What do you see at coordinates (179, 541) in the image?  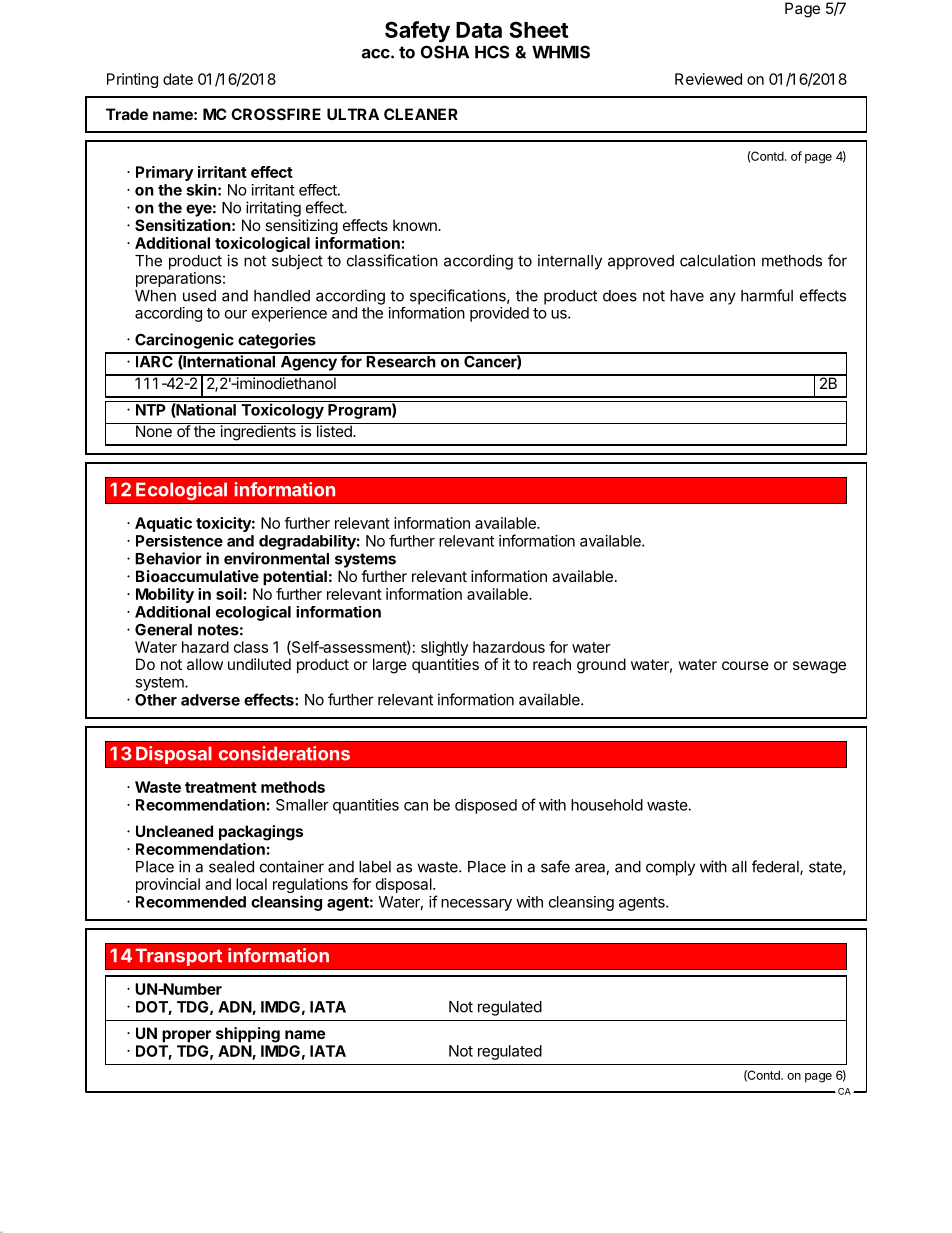 I see `Persistence` at bounding box center [179, 541].
